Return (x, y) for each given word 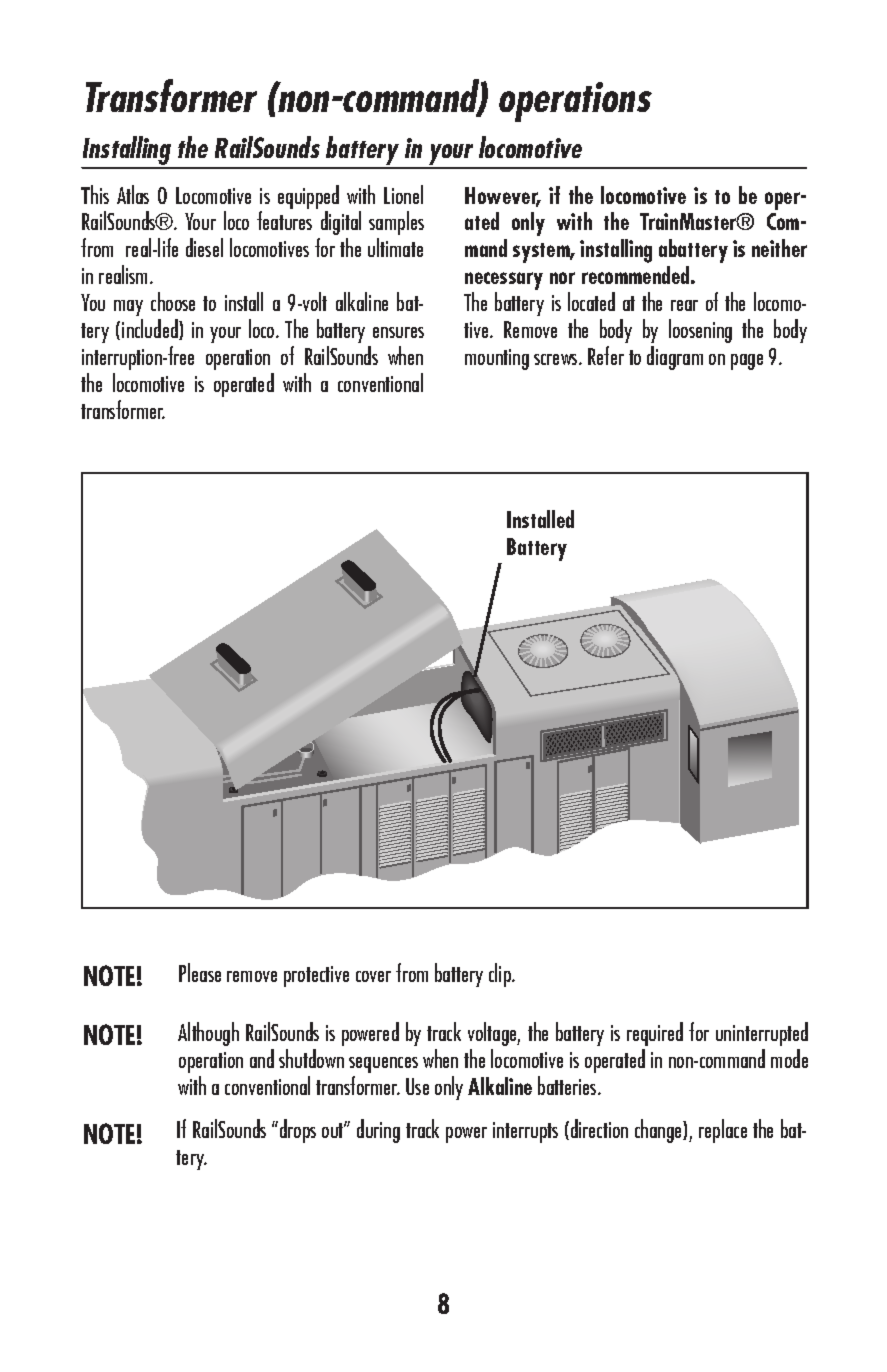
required (655, 1034)
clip (501, 975)
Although (208, 1034)
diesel (204, 247)
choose (173, 301)
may (128, 308)
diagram (675, 358)
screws (557, 359)
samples (396, 223)
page (747, 362)
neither (779, 248)
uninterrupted (762, 1034)
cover (373, 976)
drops (296, 1131)
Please (200, 972)
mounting (497, 359)
